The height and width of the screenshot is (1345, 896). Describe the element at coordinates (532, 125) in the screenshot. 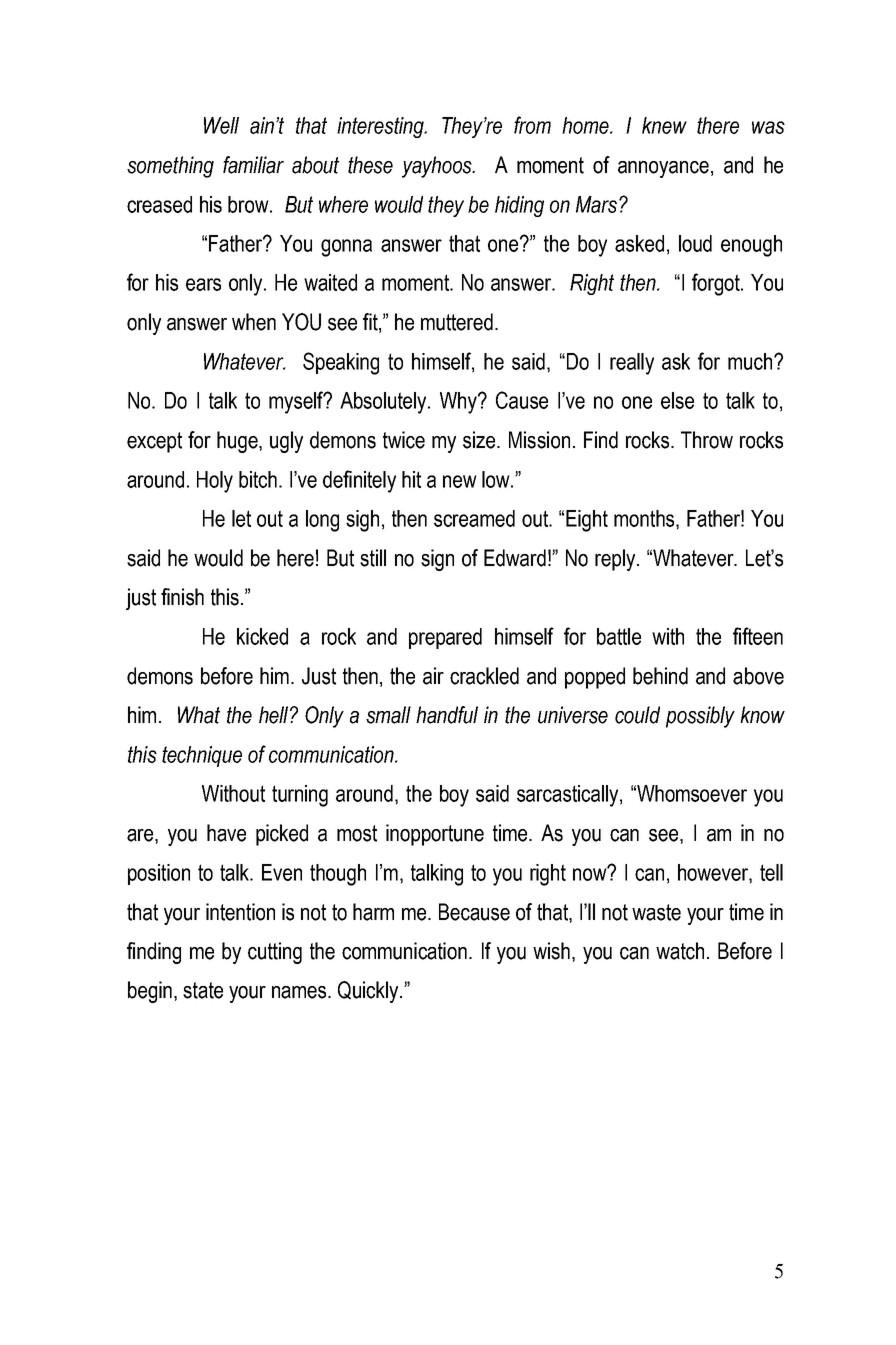

I see `from` at that location.
